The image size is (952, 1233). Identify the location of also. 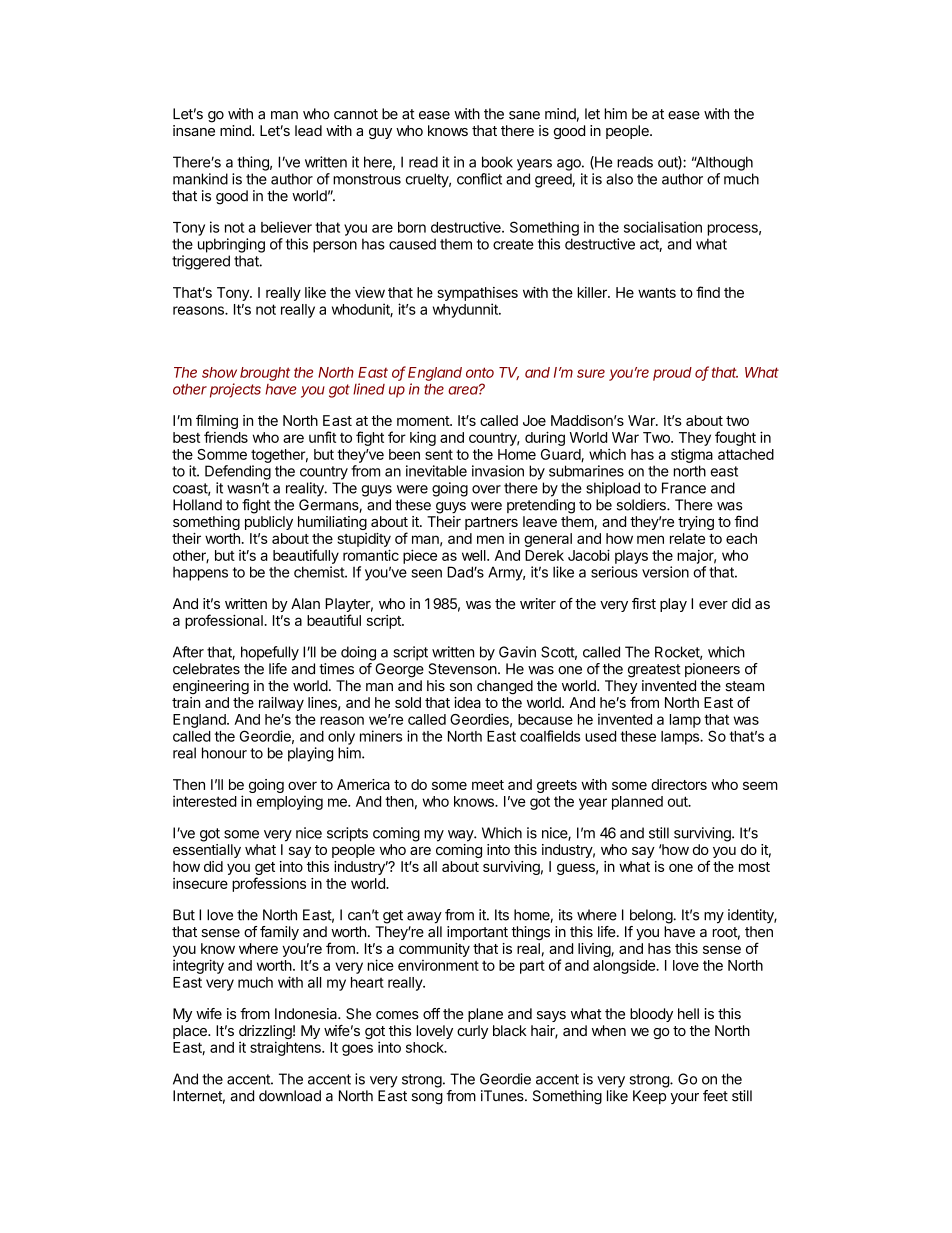
(619, 179).
